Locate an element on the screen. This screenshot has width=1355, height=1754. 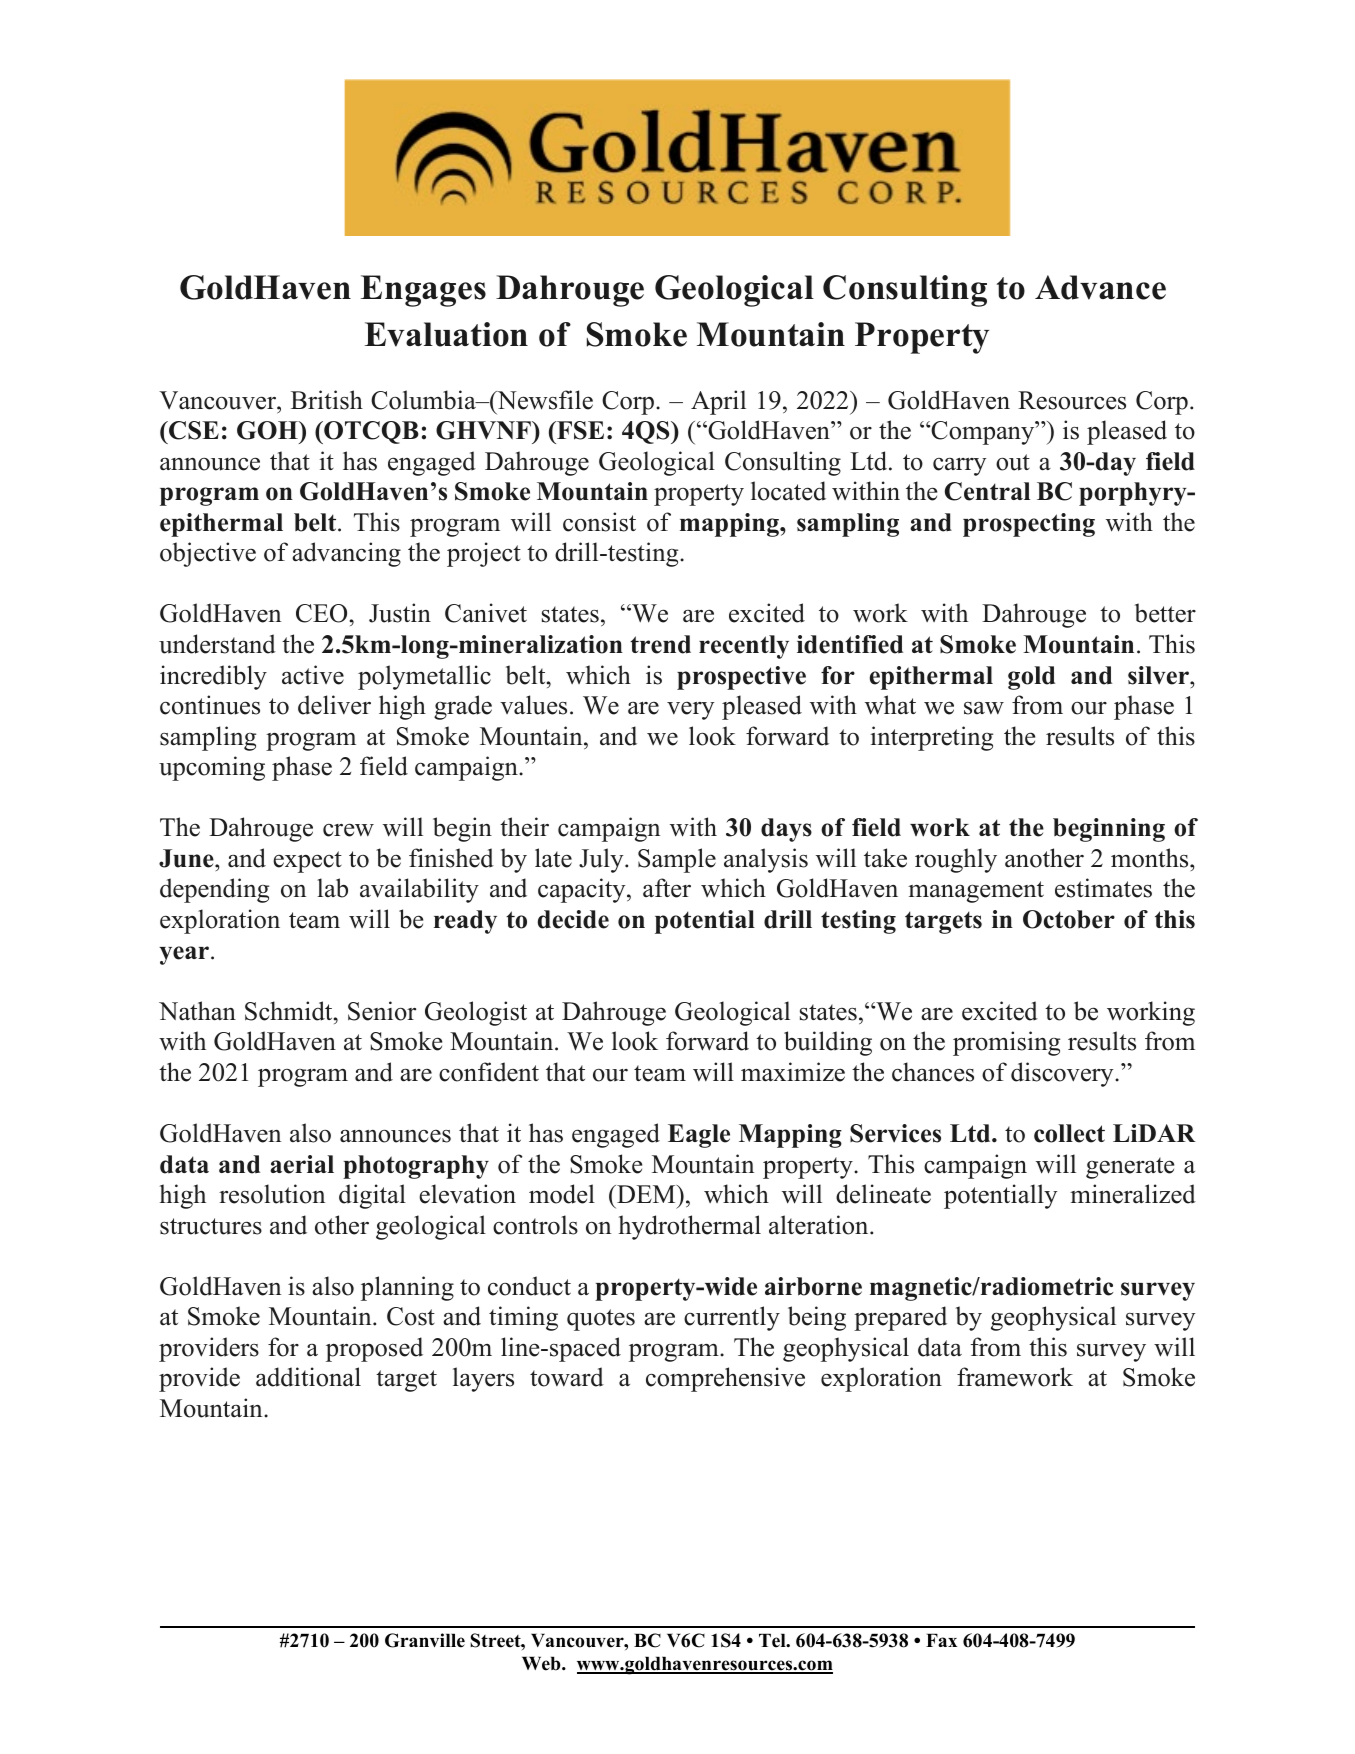
April is located at coordinates (718, 402).
